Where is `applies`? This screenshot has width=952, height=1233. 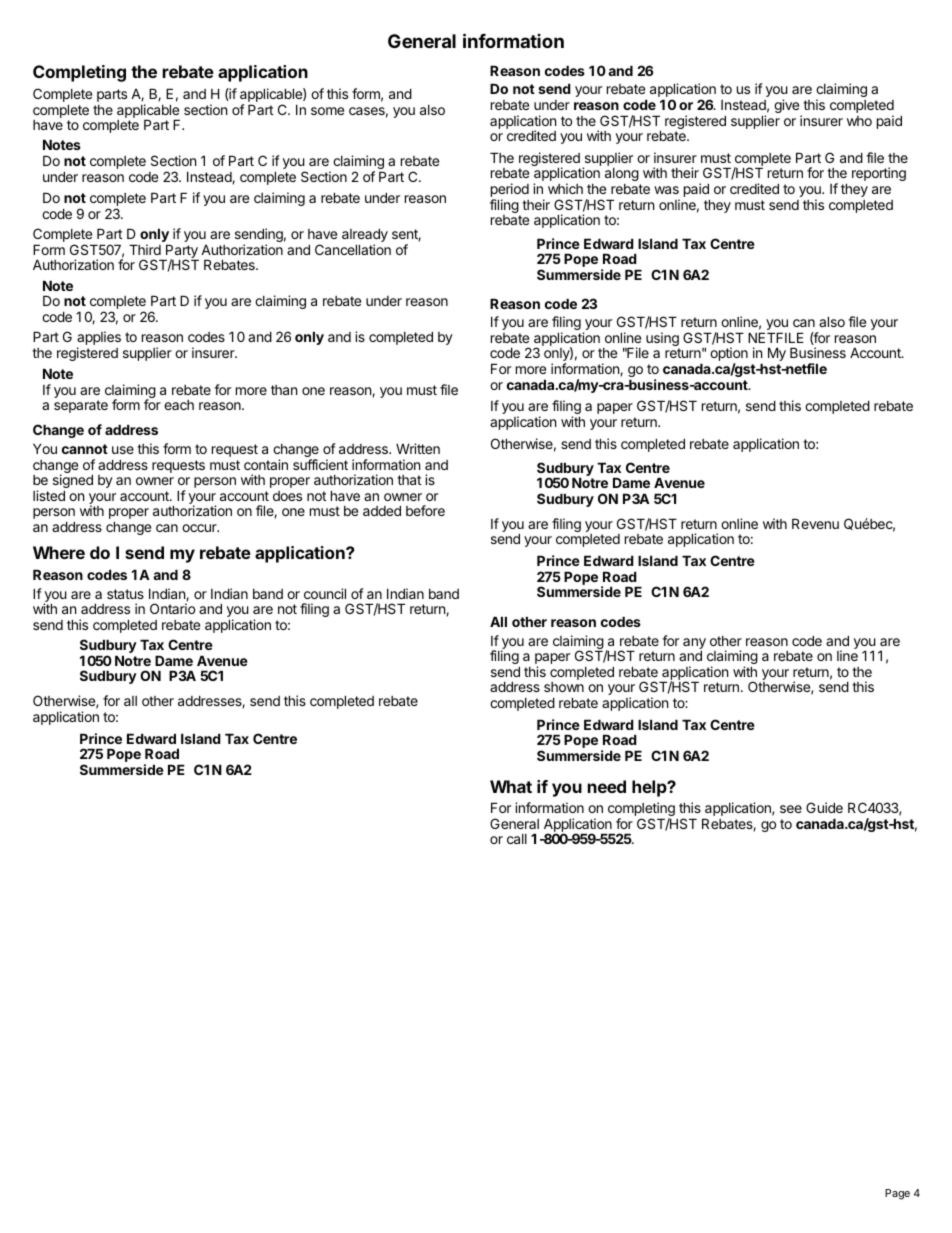
applies is located at coordinates (99, 339).
